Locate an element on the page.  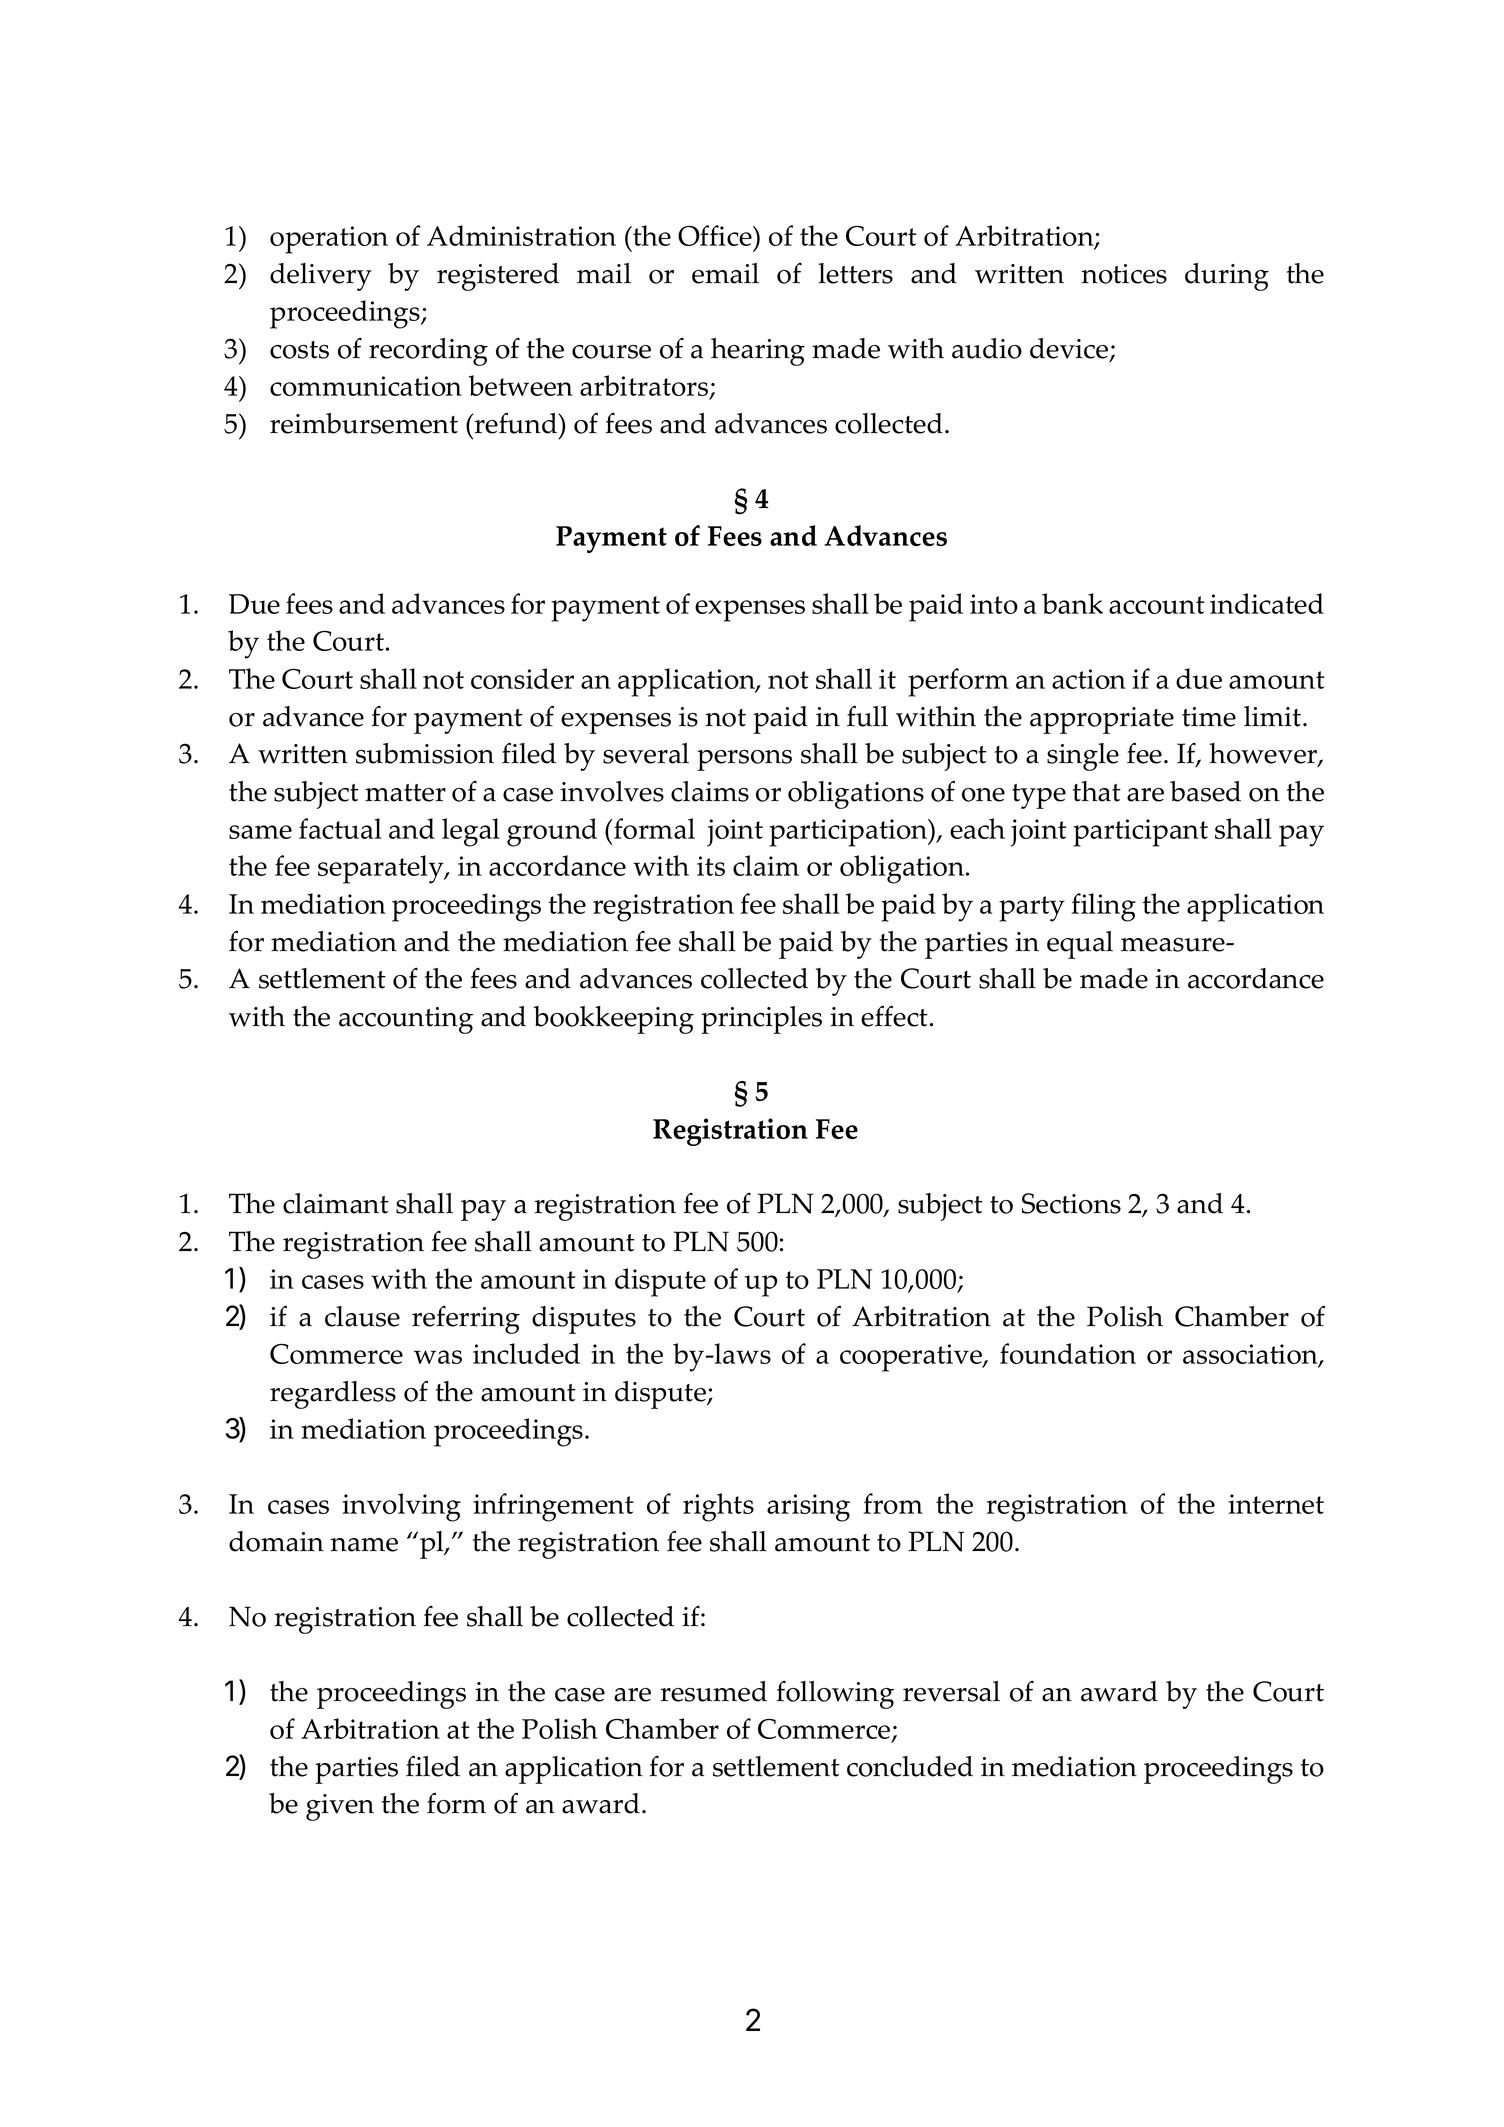
cooperative is located at coordinates (912, 1358).
